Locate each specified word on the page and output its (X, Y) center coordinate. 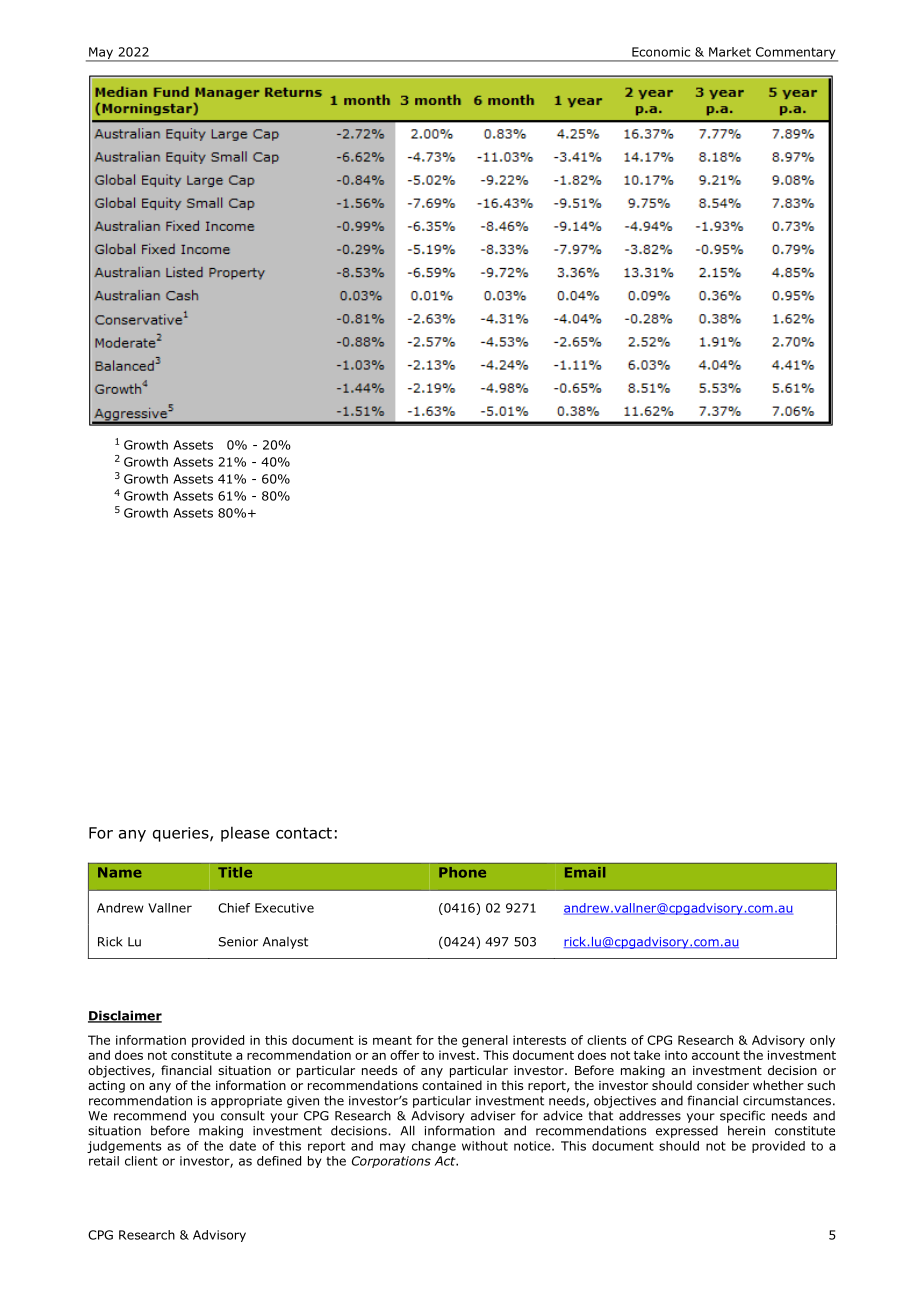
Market (730, 52)
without (485, 1146)
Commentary (796, 54)
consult (243, 1116)
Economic (661, 52)
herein (746, 1130)
